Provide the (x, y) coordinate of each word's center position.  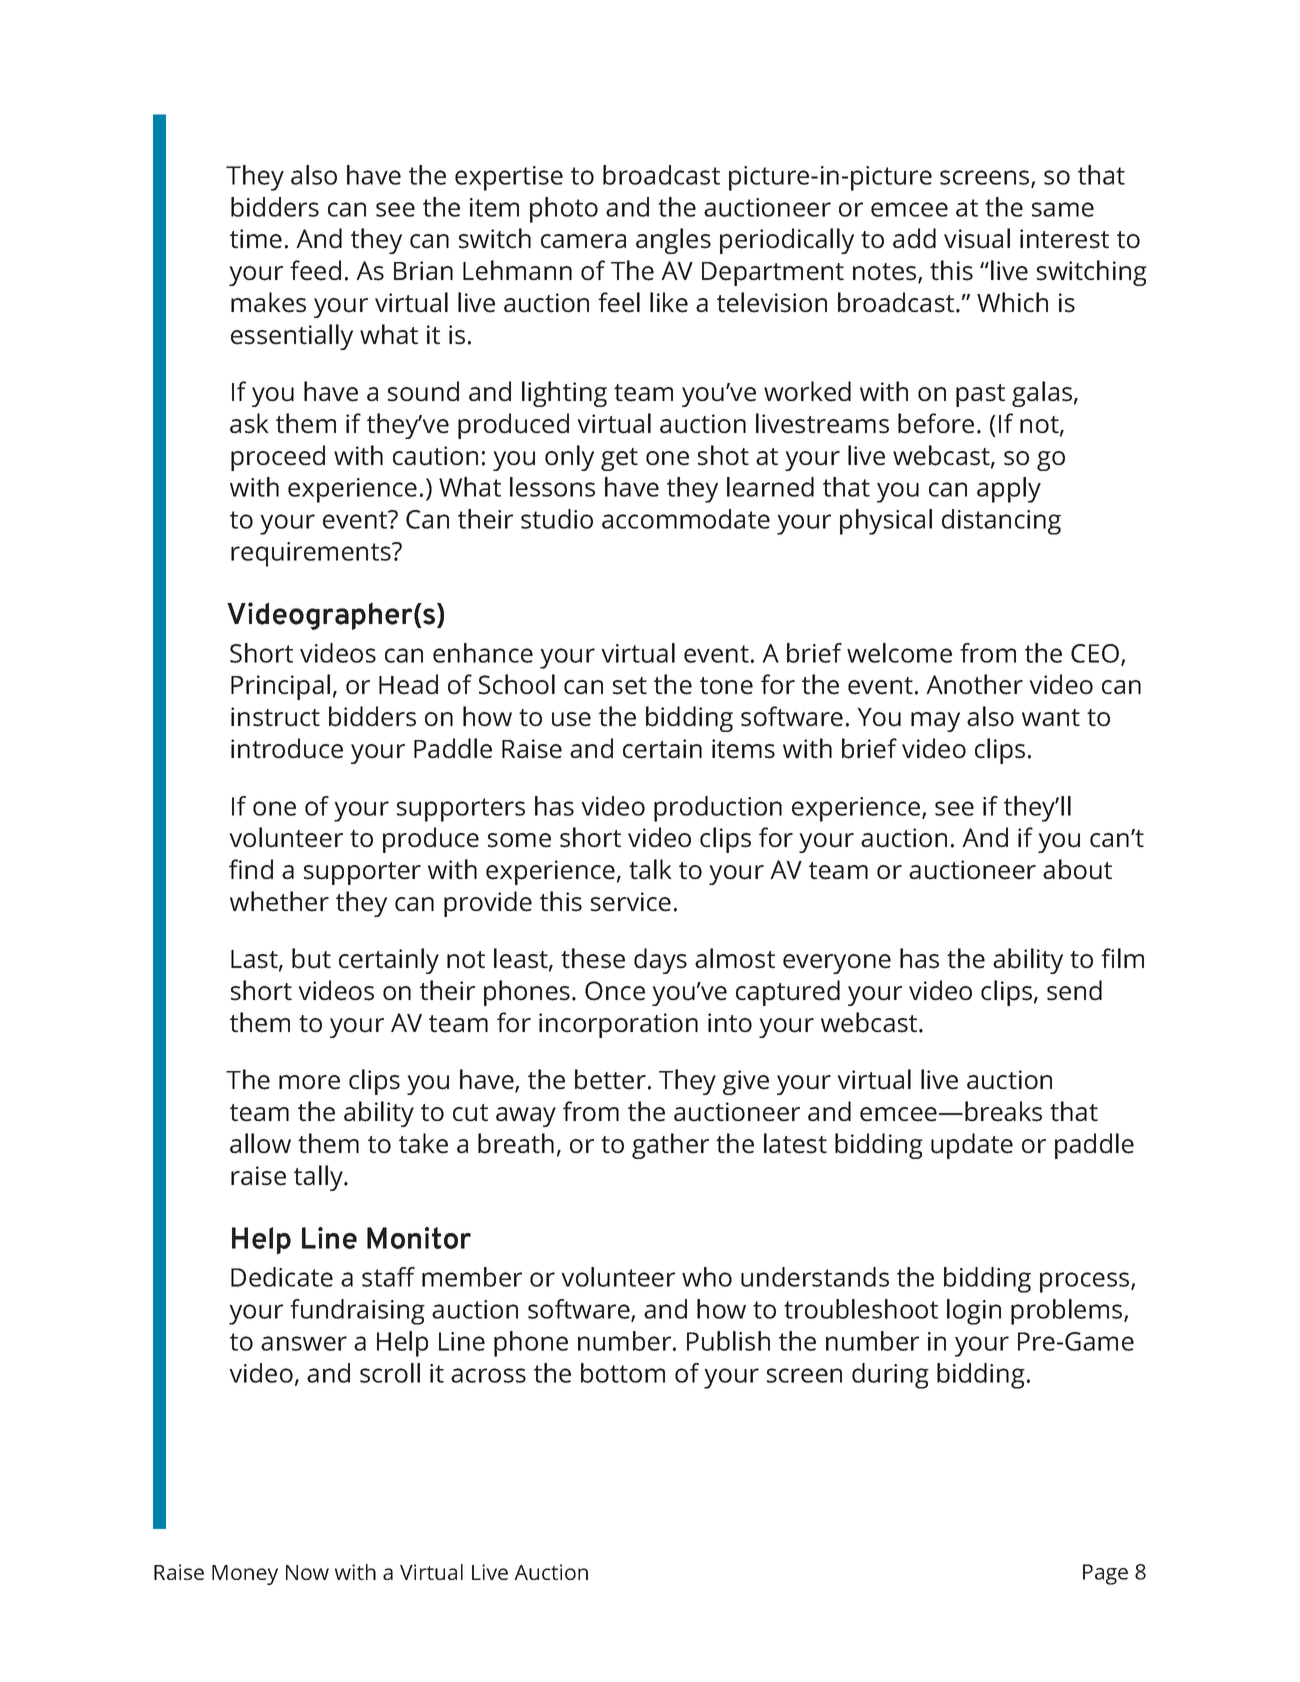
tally (319, 1178)
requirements (312, 554)
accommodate (686, 519)
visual (977, 238)
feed (315, 270)
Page (1105, 1574)
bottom (623, 1373)
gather (670, 1146)
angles (673, 241)
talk (650, 869)
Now (307, 1572)
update (972, 1146)
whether (279, 901)
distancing (1001, 522)
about (1077, 869)
